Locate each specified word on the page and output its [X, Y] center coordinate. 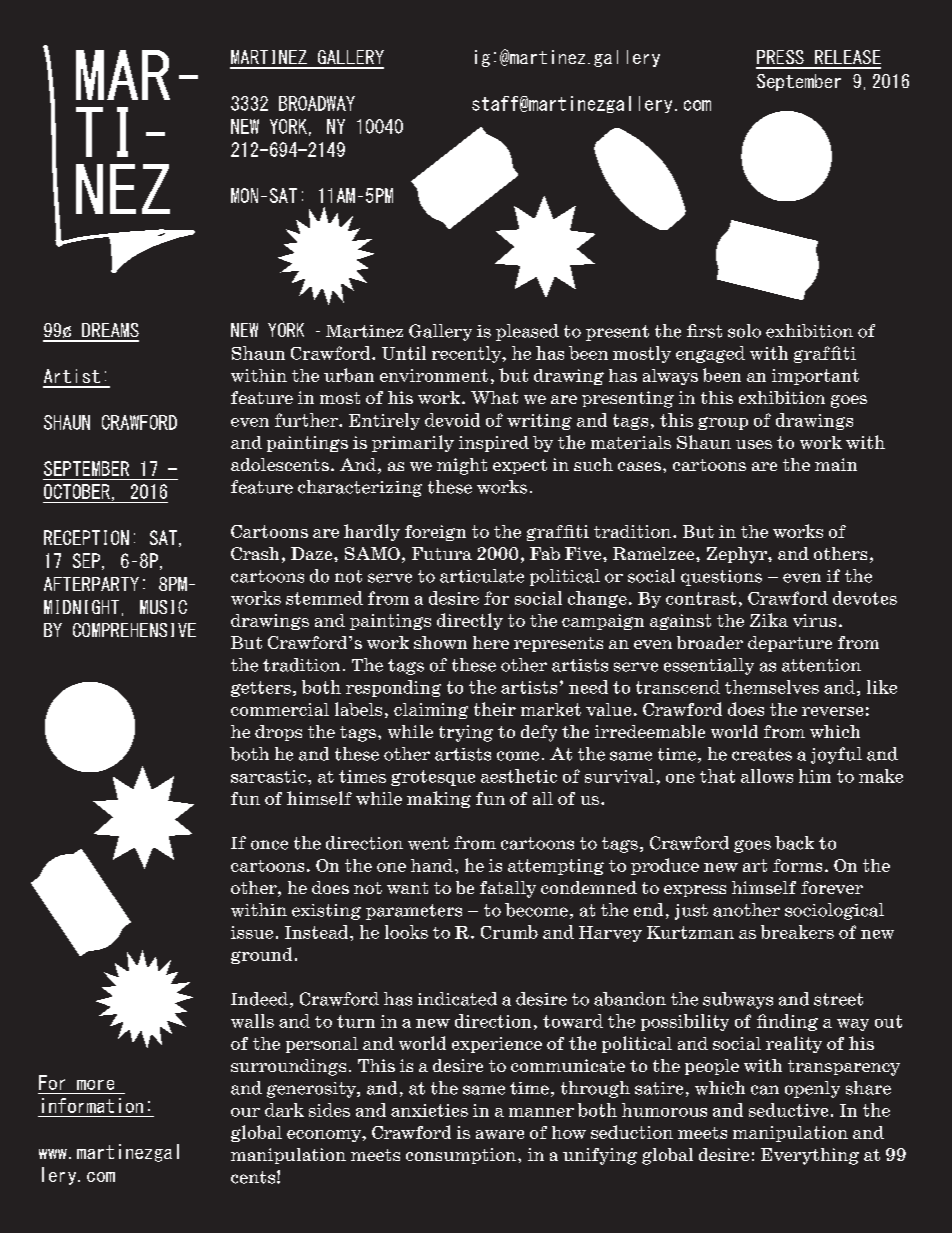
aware [500, 1134]
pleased [527, 332]
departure [790, 644]
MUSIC [163, 607]
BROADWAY [317, 103]
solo [744, 331]
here [491, 642]
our [245, 1112]
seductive [788, 1110]
